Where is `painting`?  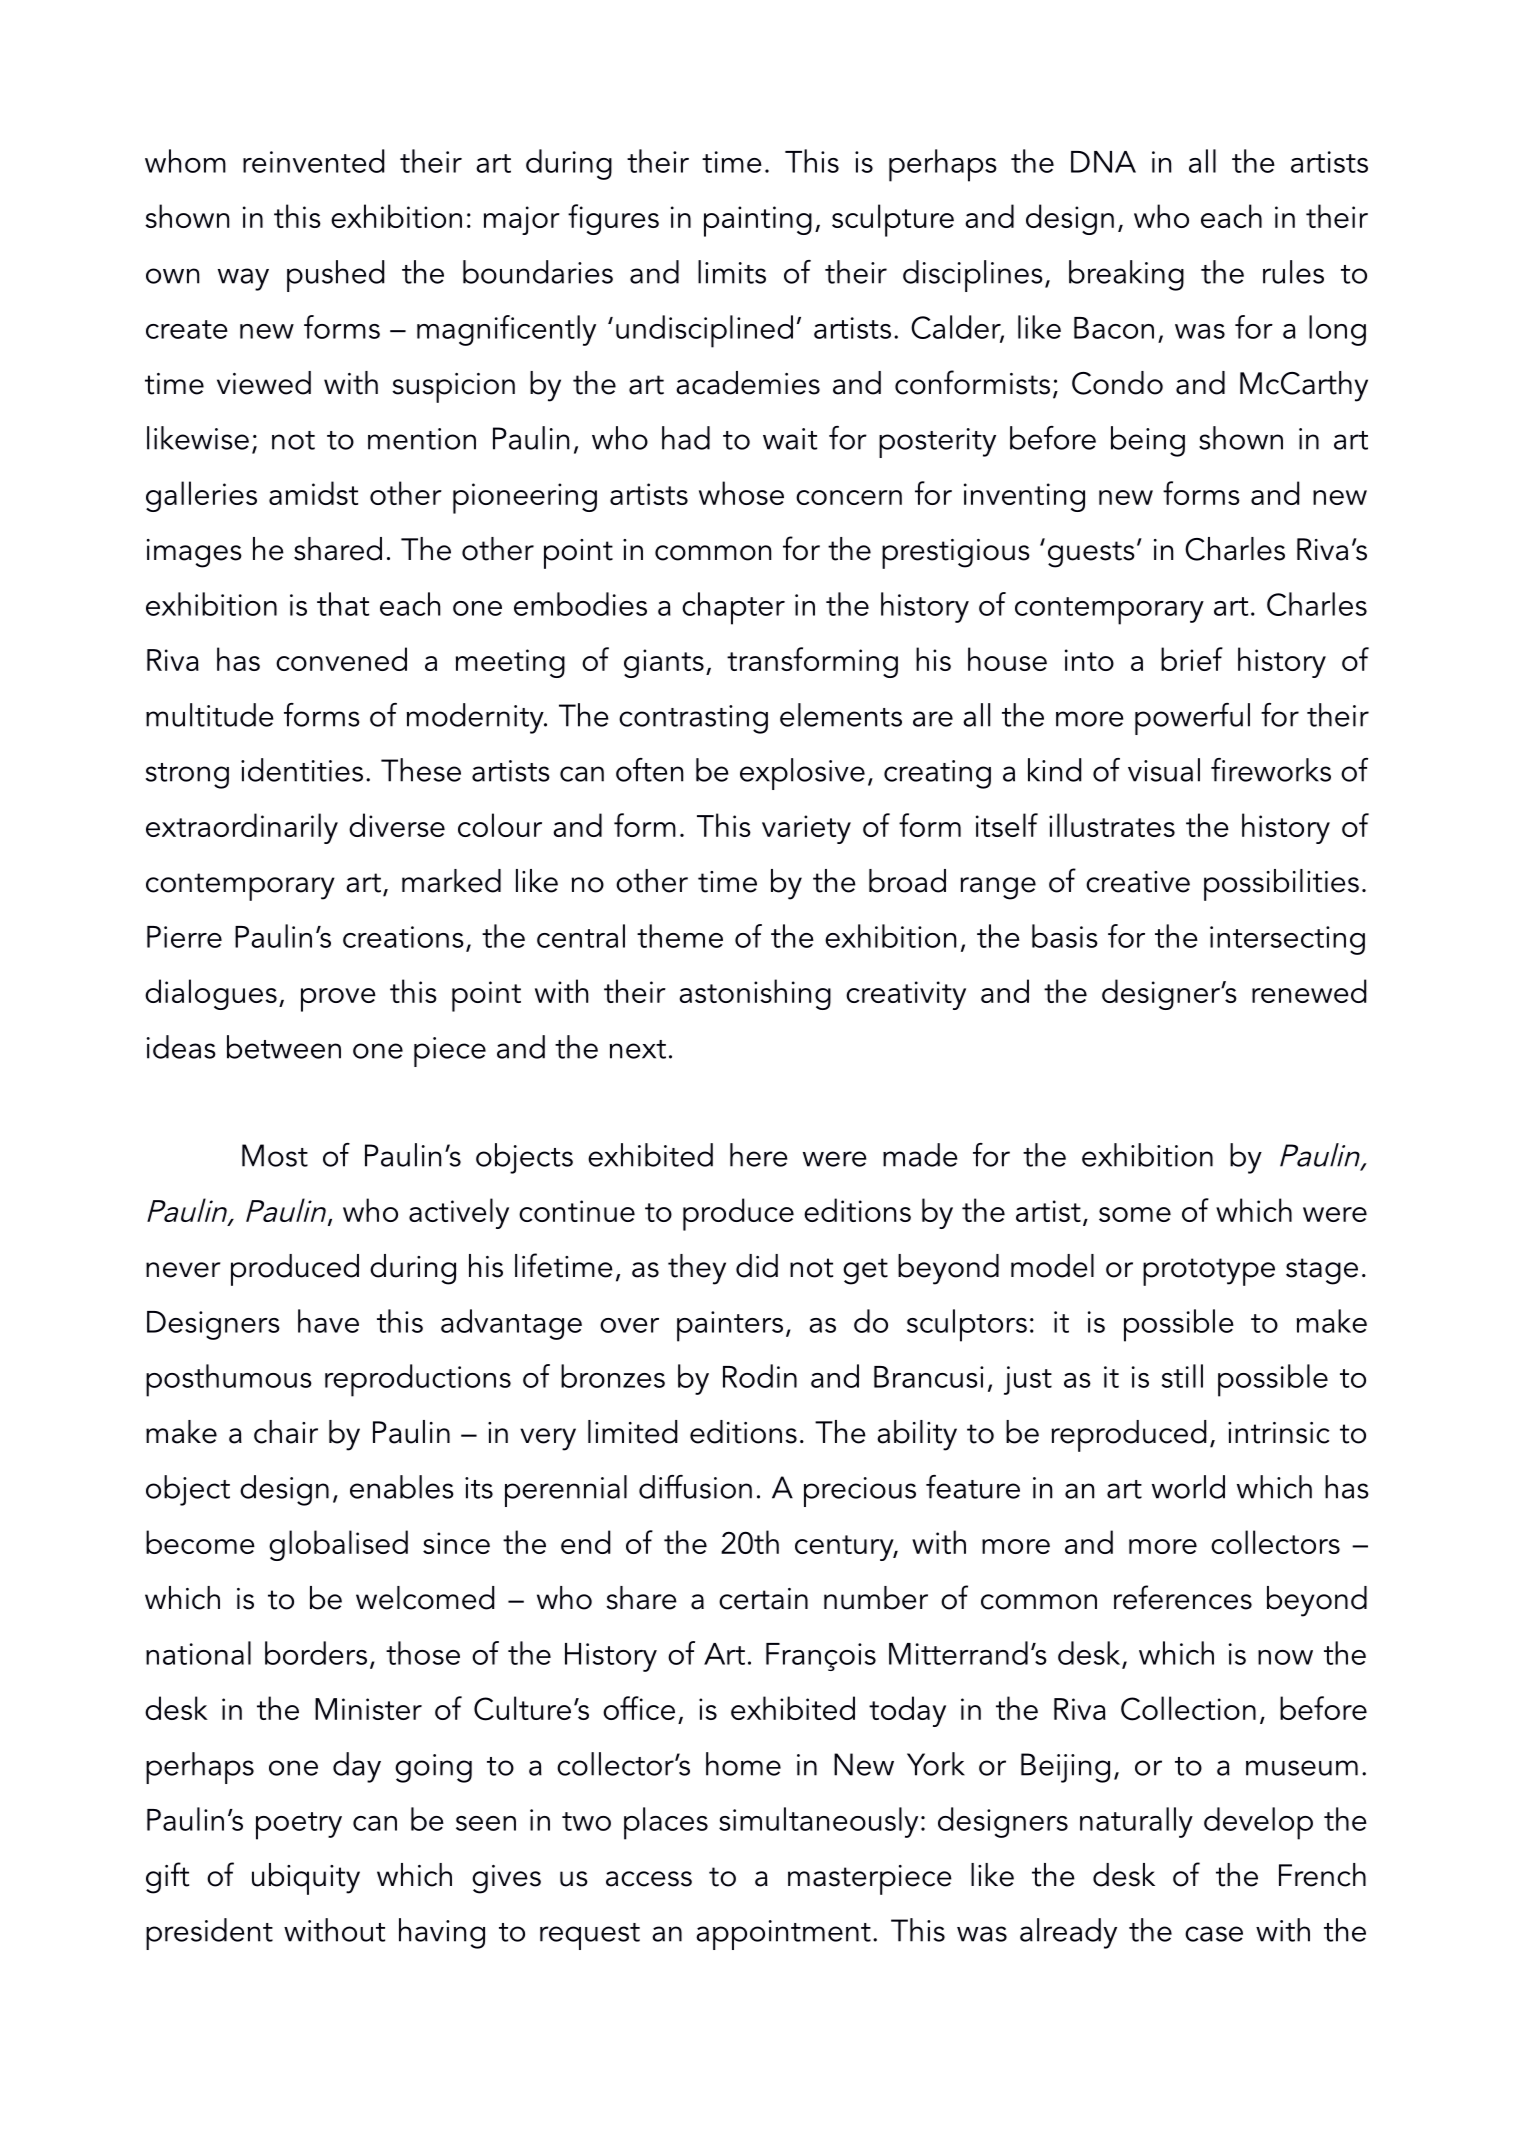
painting is located at coordinates (758, 221).
